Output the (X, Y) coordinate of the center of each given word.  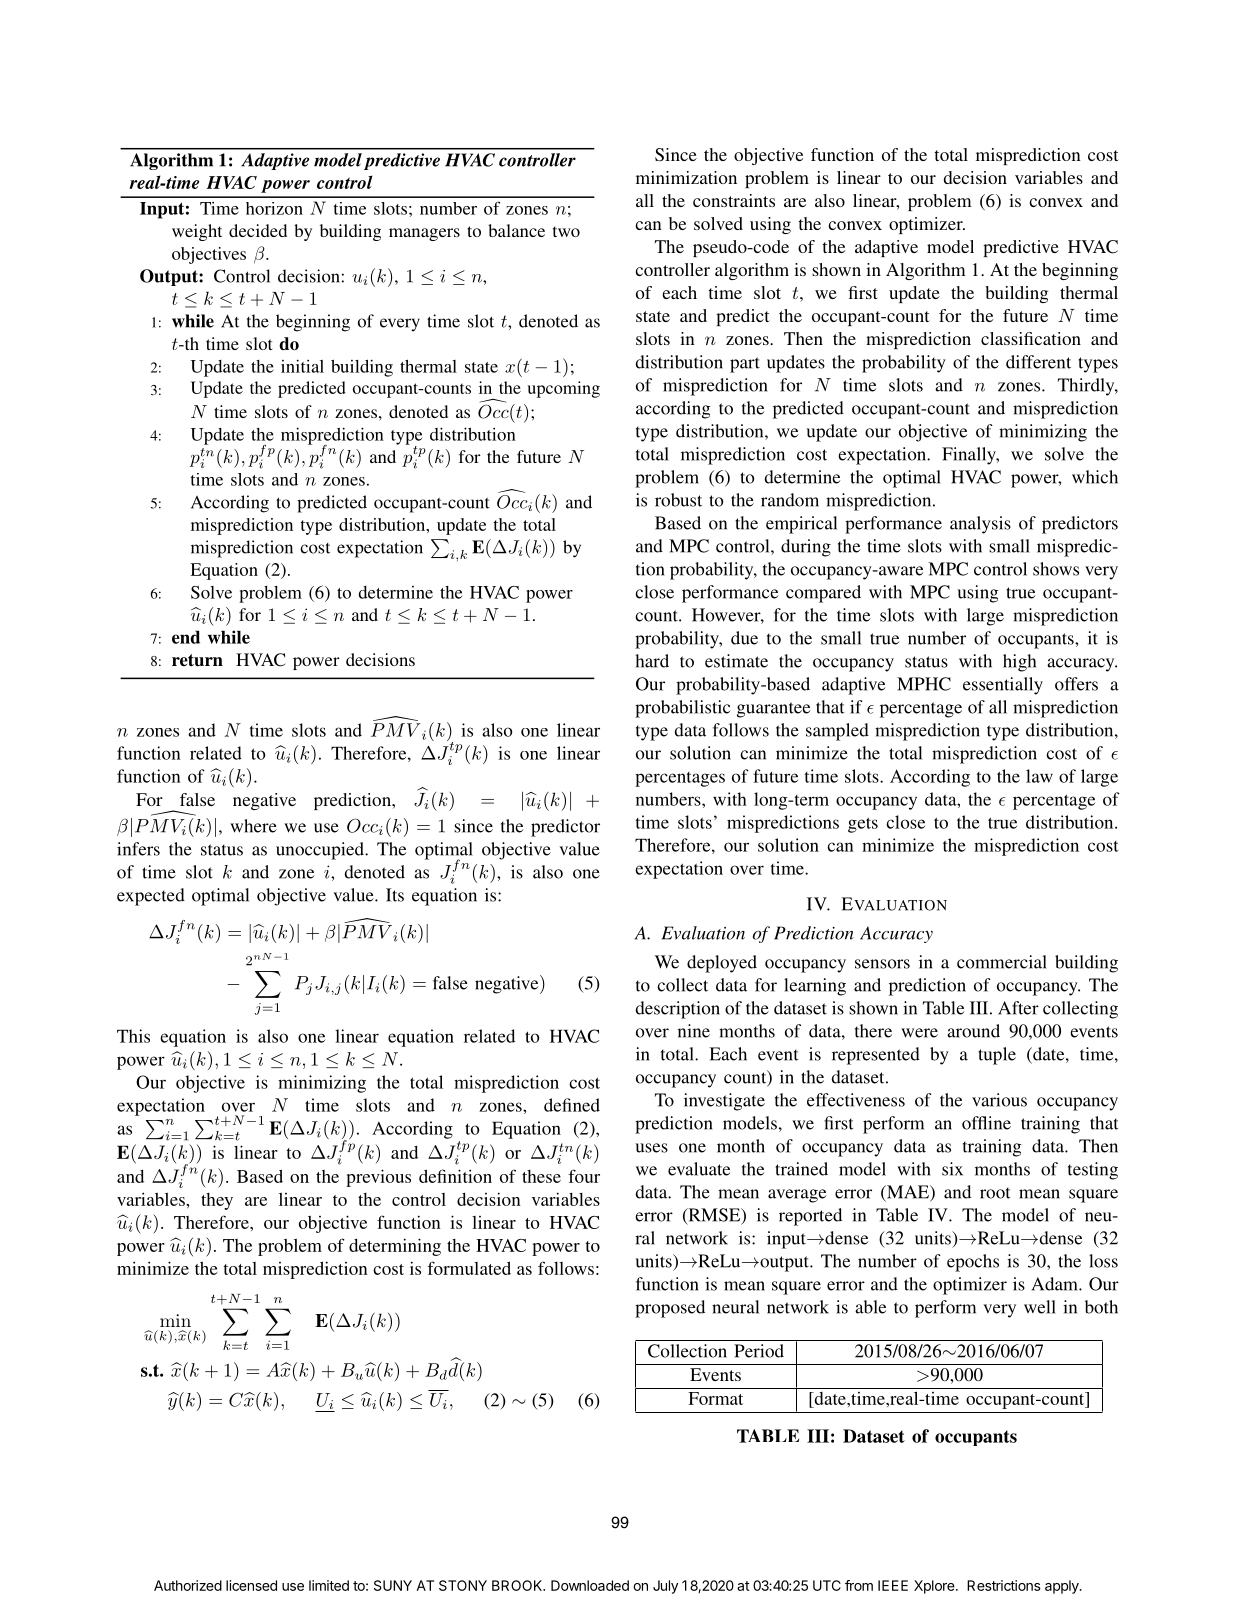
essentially (1003, 686)
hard (652, 661)
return (197, 660)
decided (258, 230)
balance (516, 230)
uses (651, 1148)
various (999, 1100)
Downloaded (590, 1585)
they (217, 1201)
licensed (251, 1585)
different (1038, 362)
